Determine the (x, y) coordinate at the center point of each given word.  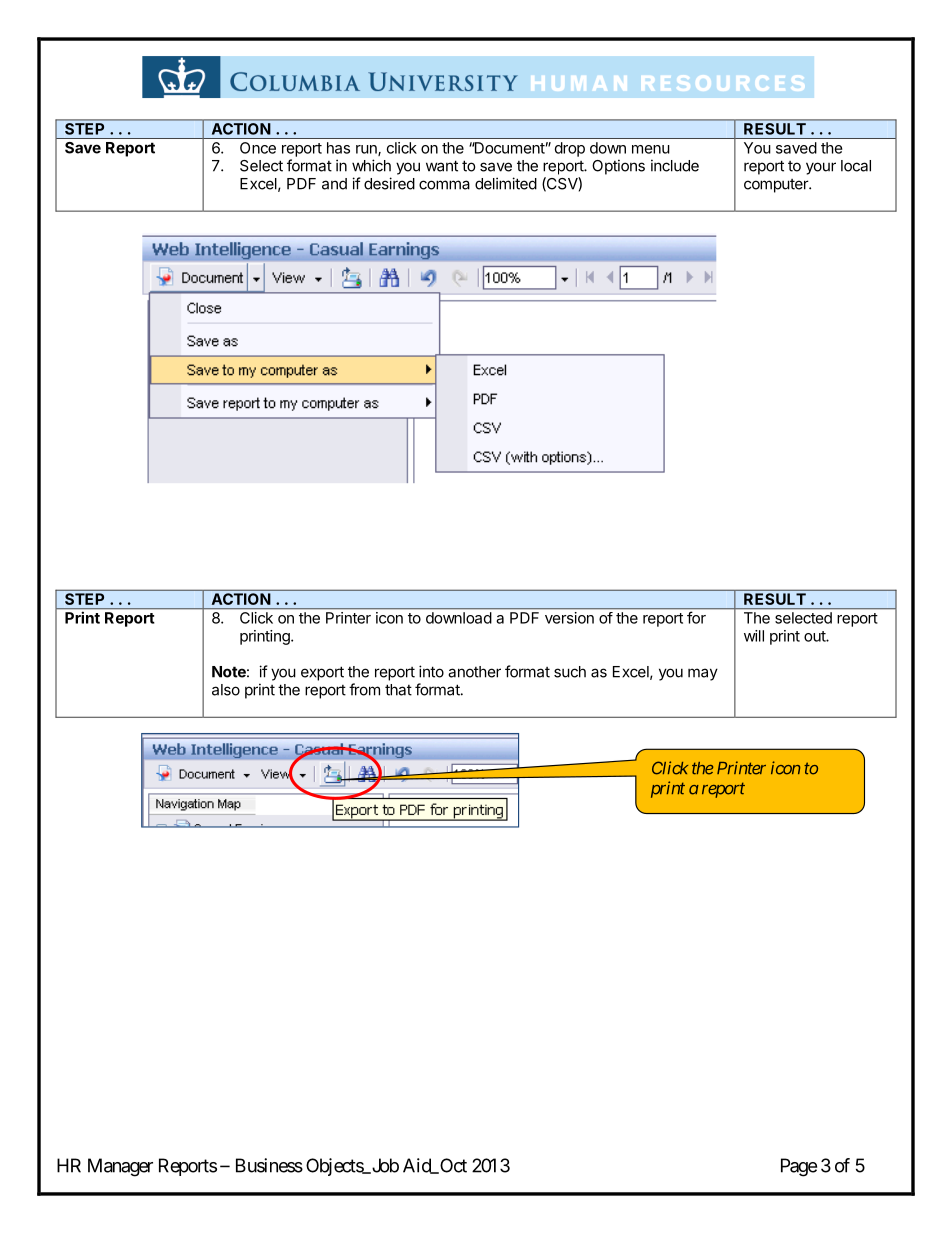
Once (258, 148)
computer (777, 186)
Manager (120, 1167)
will (754, 636)
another (474, 672)
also (226, 690)
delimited (506, 183)
